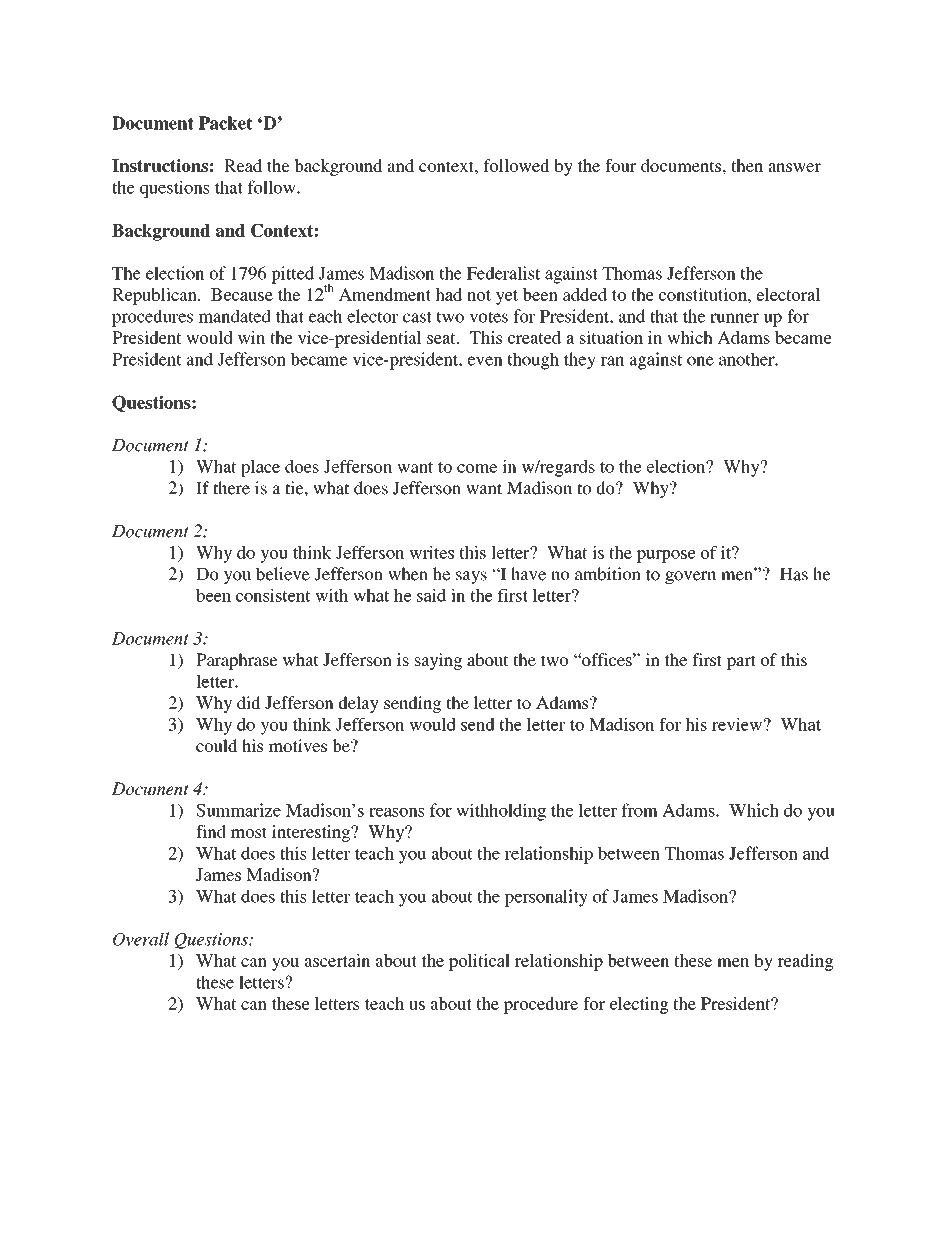 The width and height of the page is (952, 1233). Describe the element at coordinates (141, 939) in the page. I see `Overall` at that location.
